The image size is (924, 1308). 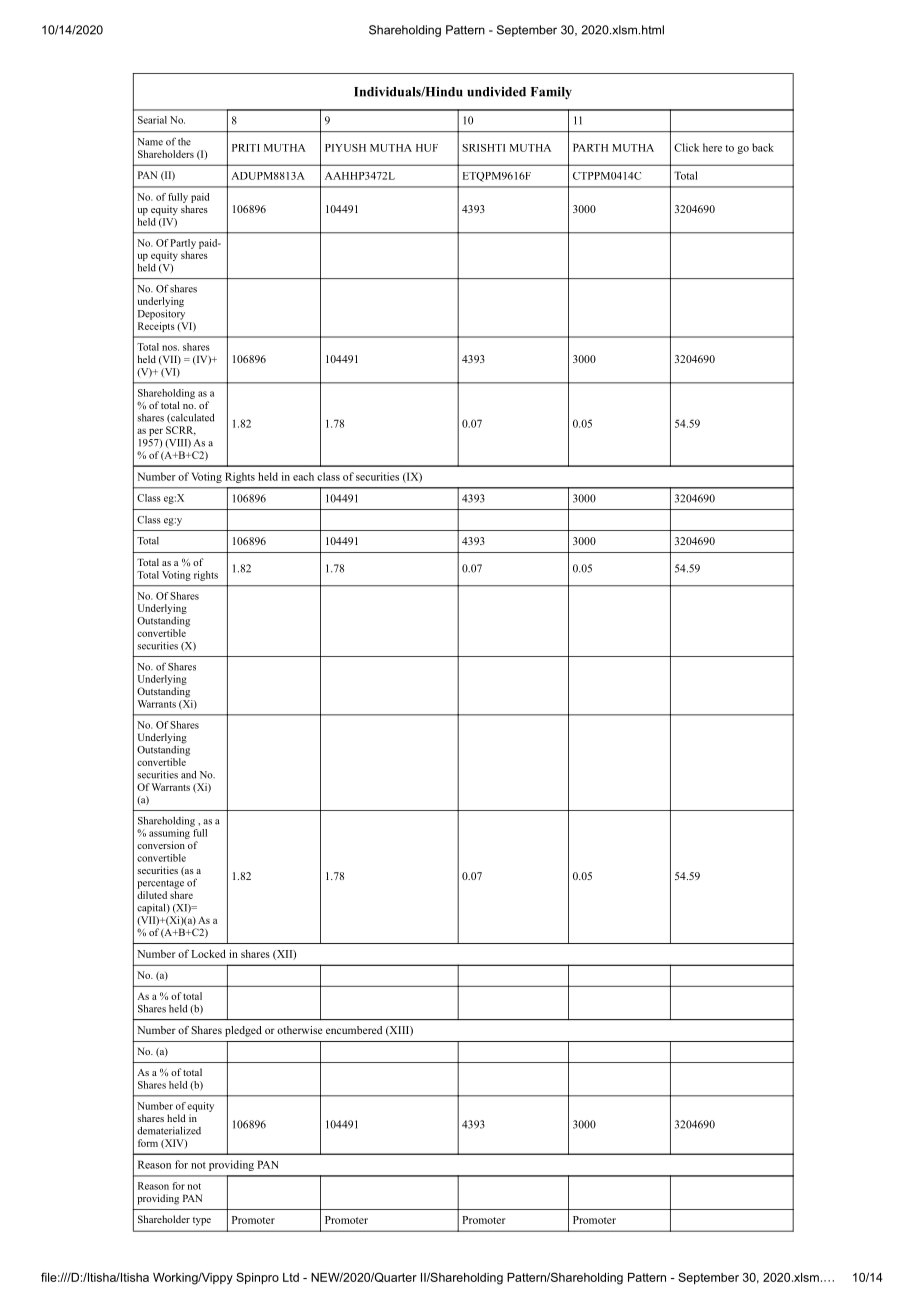 I want to click on pledged, so click(x=243, y=1031).
